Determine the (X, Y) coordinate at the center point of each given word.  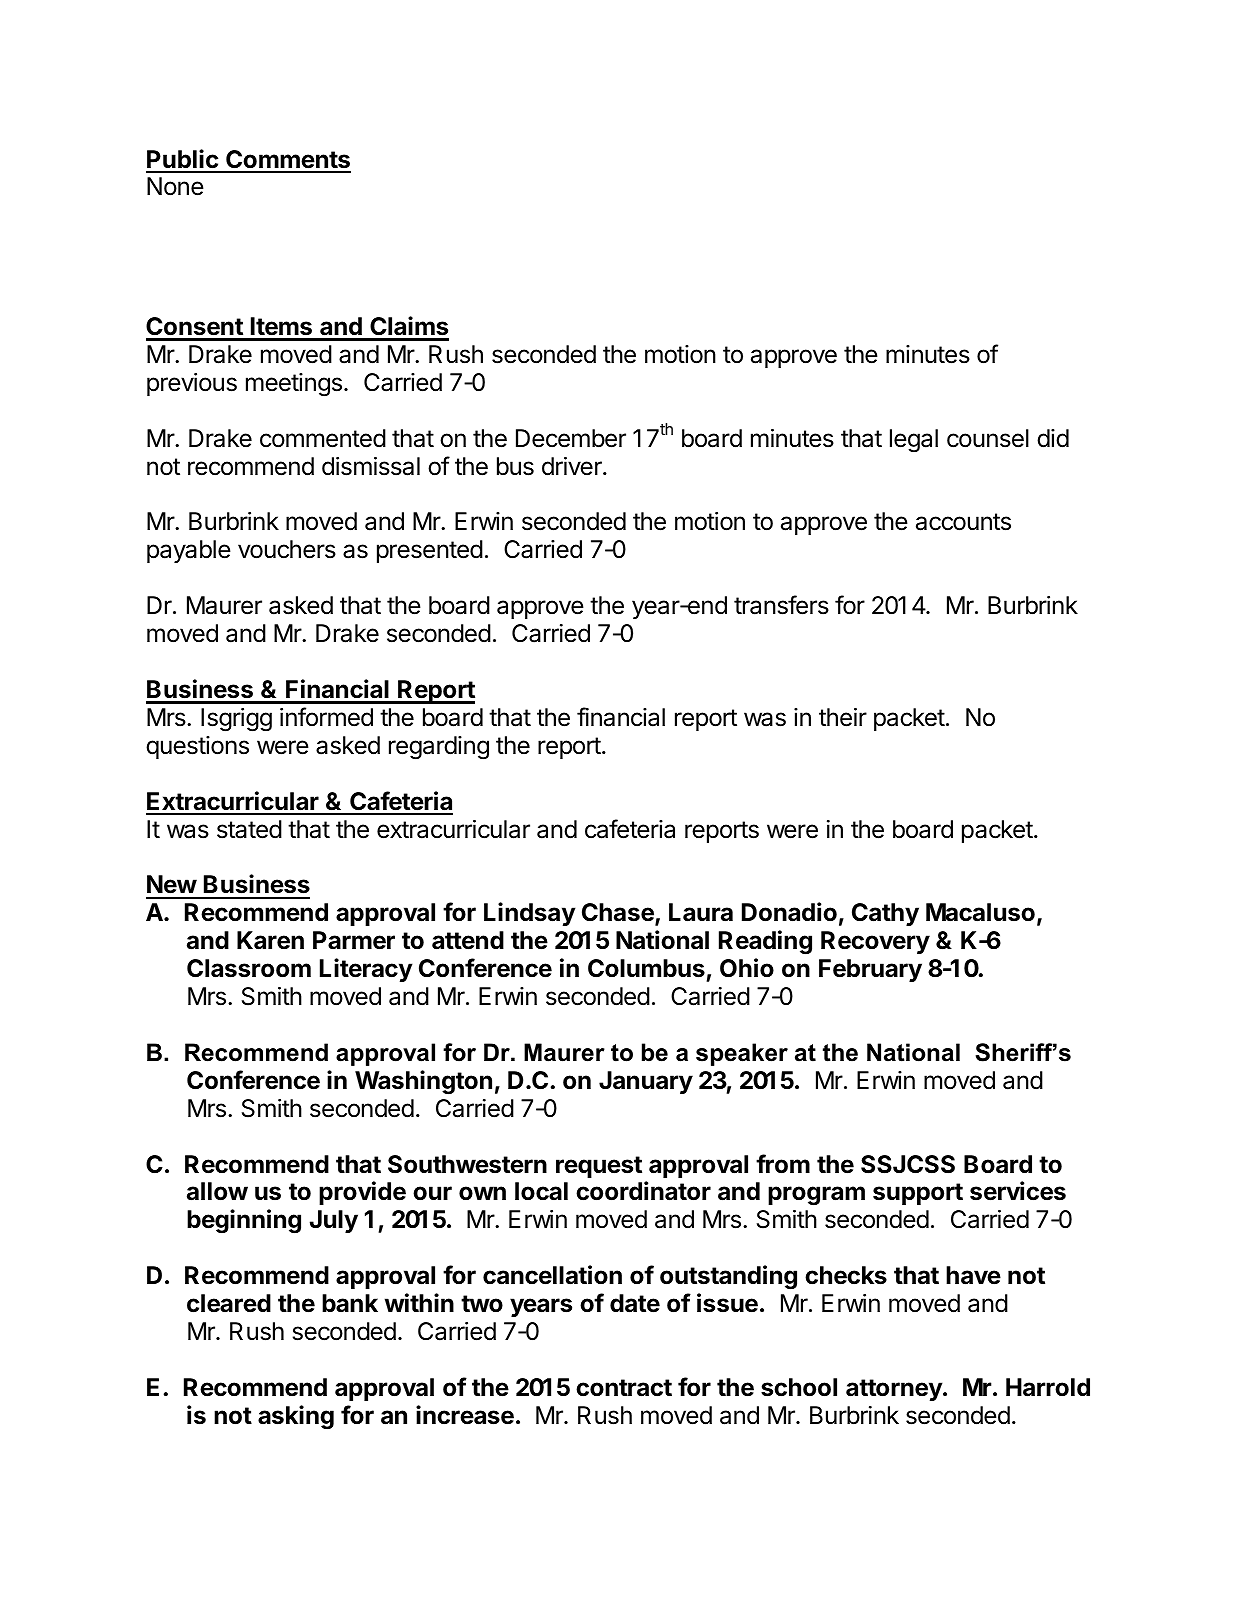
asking (296, 1417)
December (571, 438)
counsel (988, 438)
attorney (895, 1390)
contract (624, 1388)
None (175, 186)
